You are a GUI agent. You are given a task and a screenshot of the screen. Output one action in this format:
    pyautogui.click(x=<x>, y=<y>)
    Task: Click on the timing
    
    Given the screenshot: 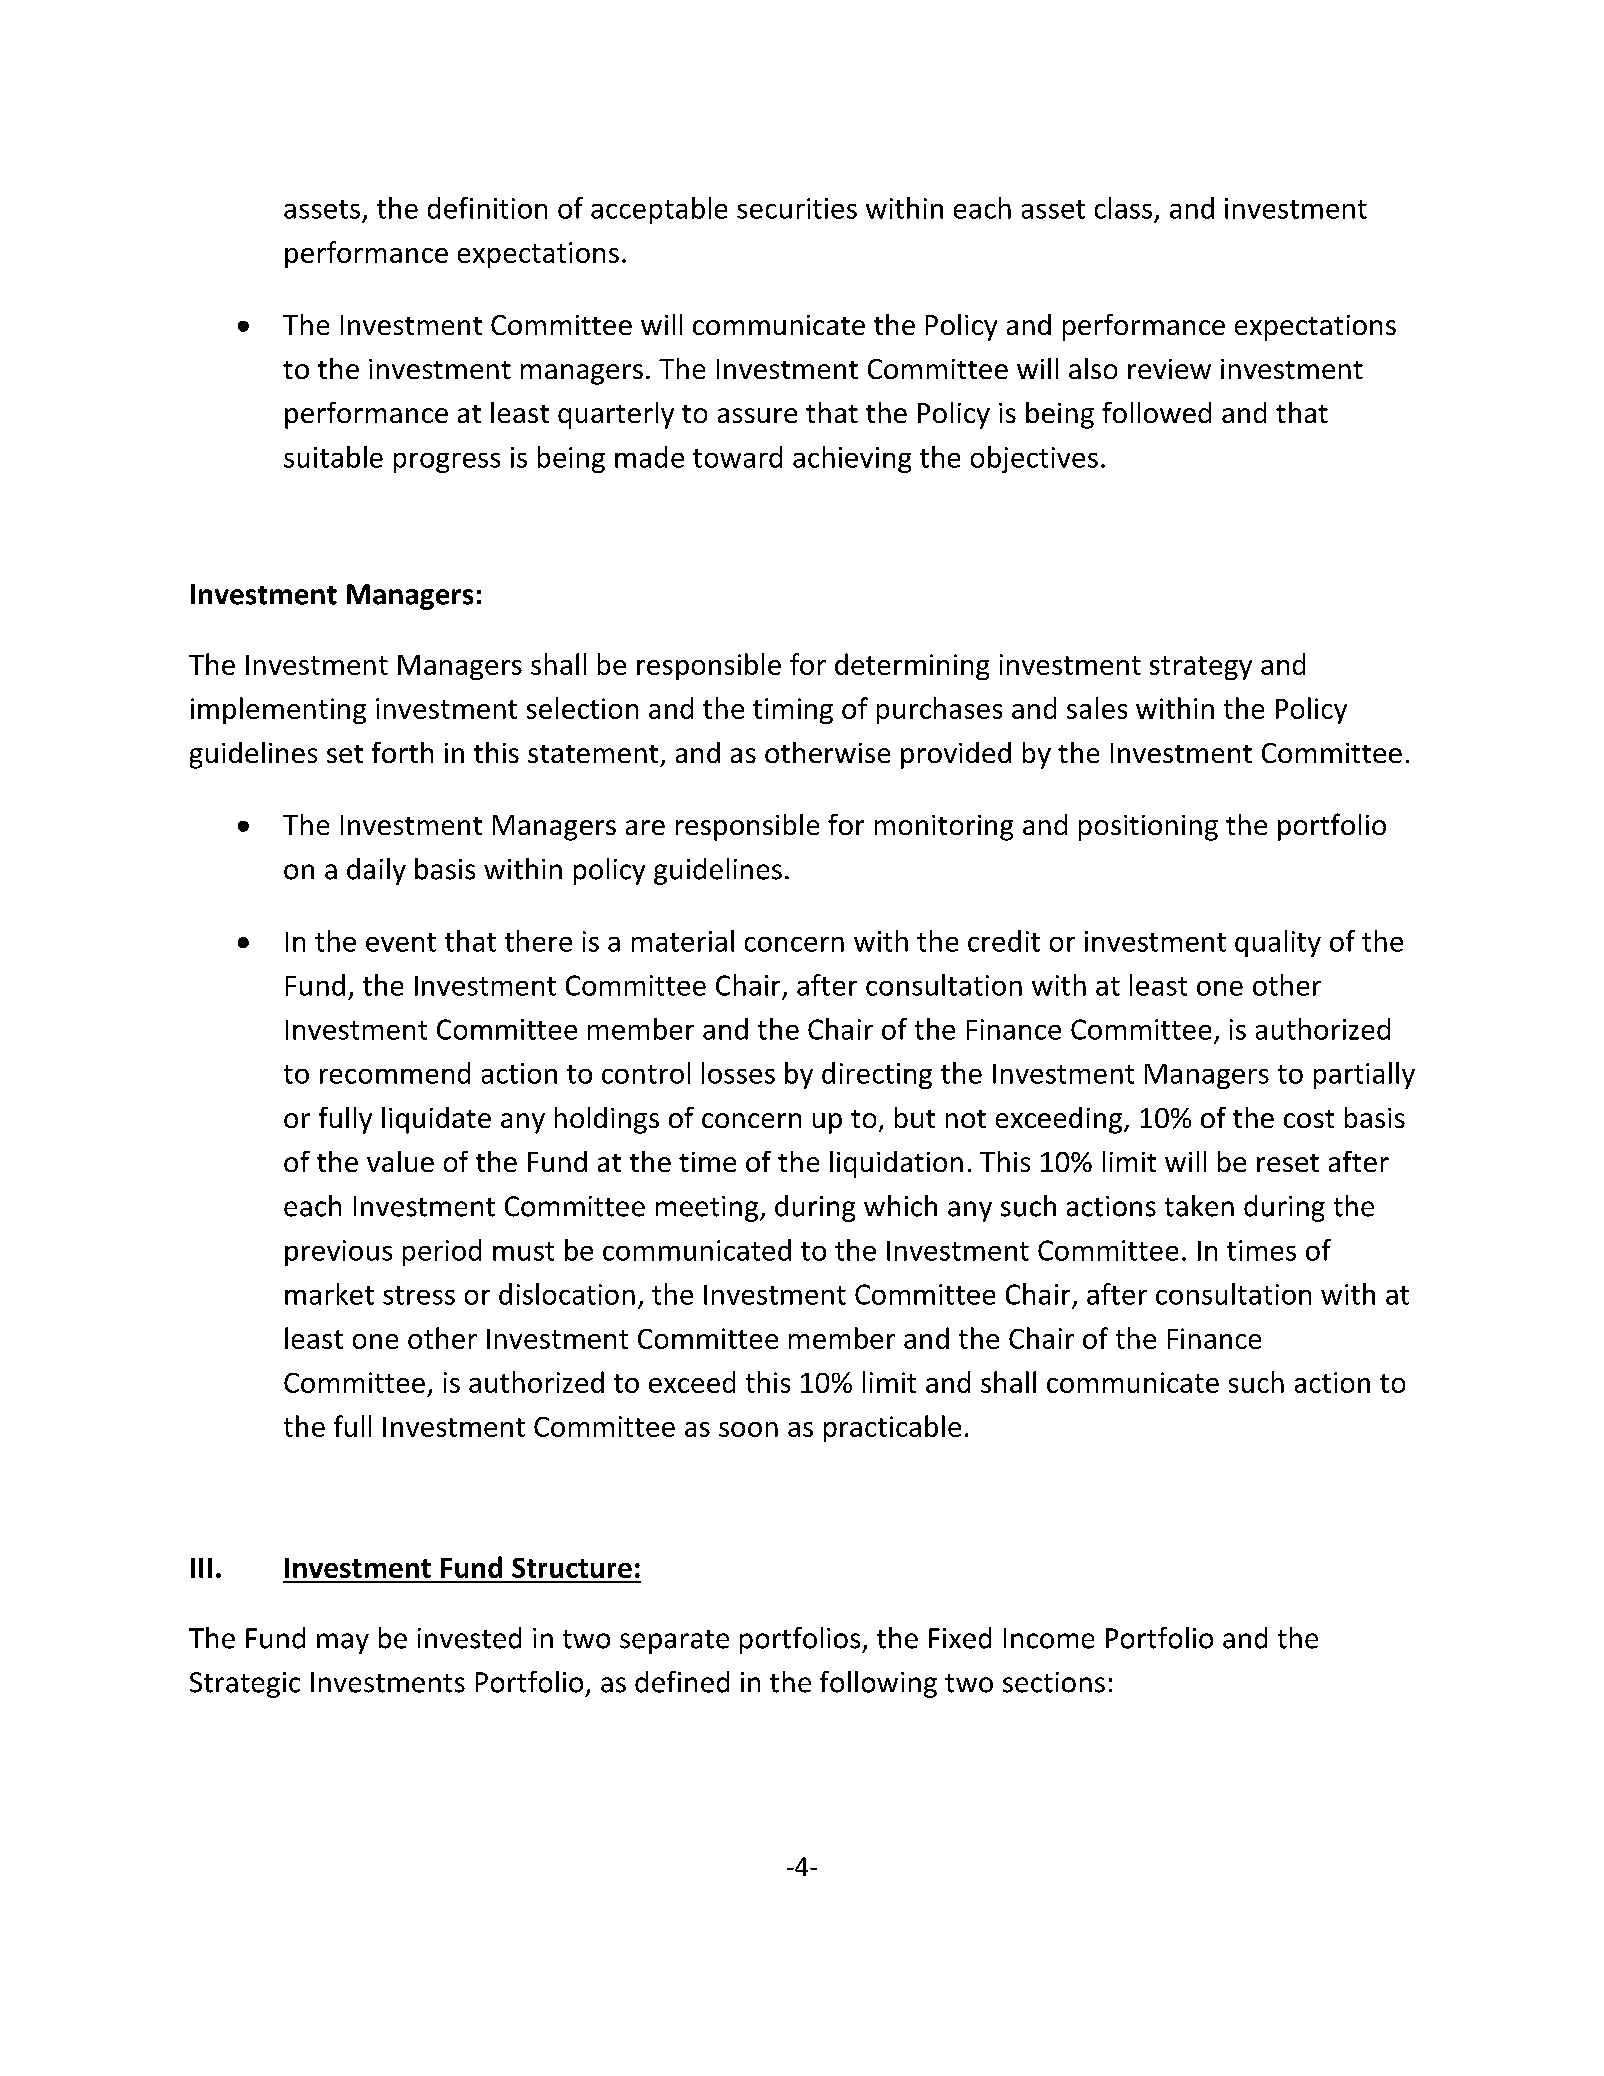 What is the action you would take?
    pyautogui.click(x=793, y=711)
